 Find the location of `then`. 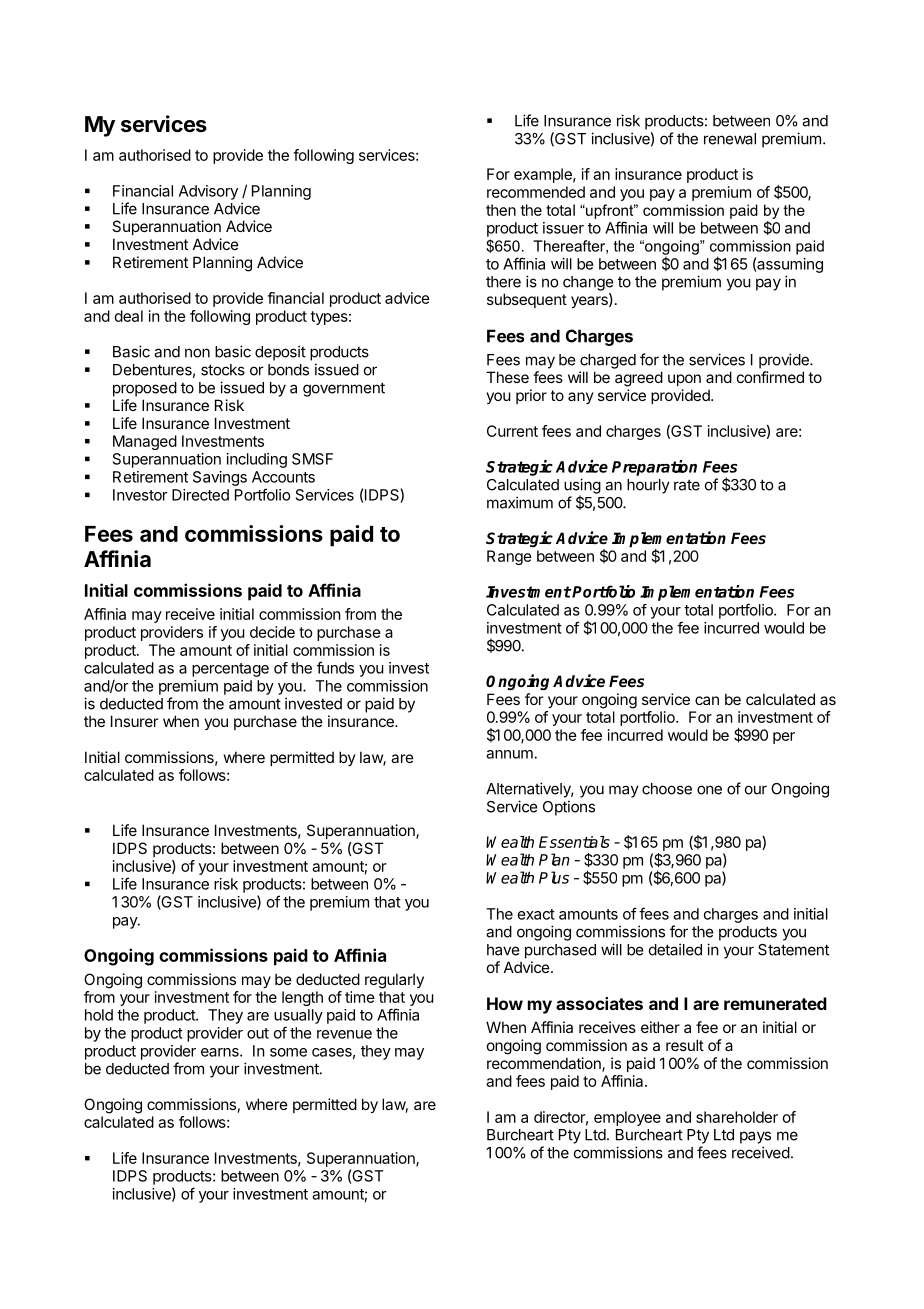

then is located at coordinates (501, 210).
